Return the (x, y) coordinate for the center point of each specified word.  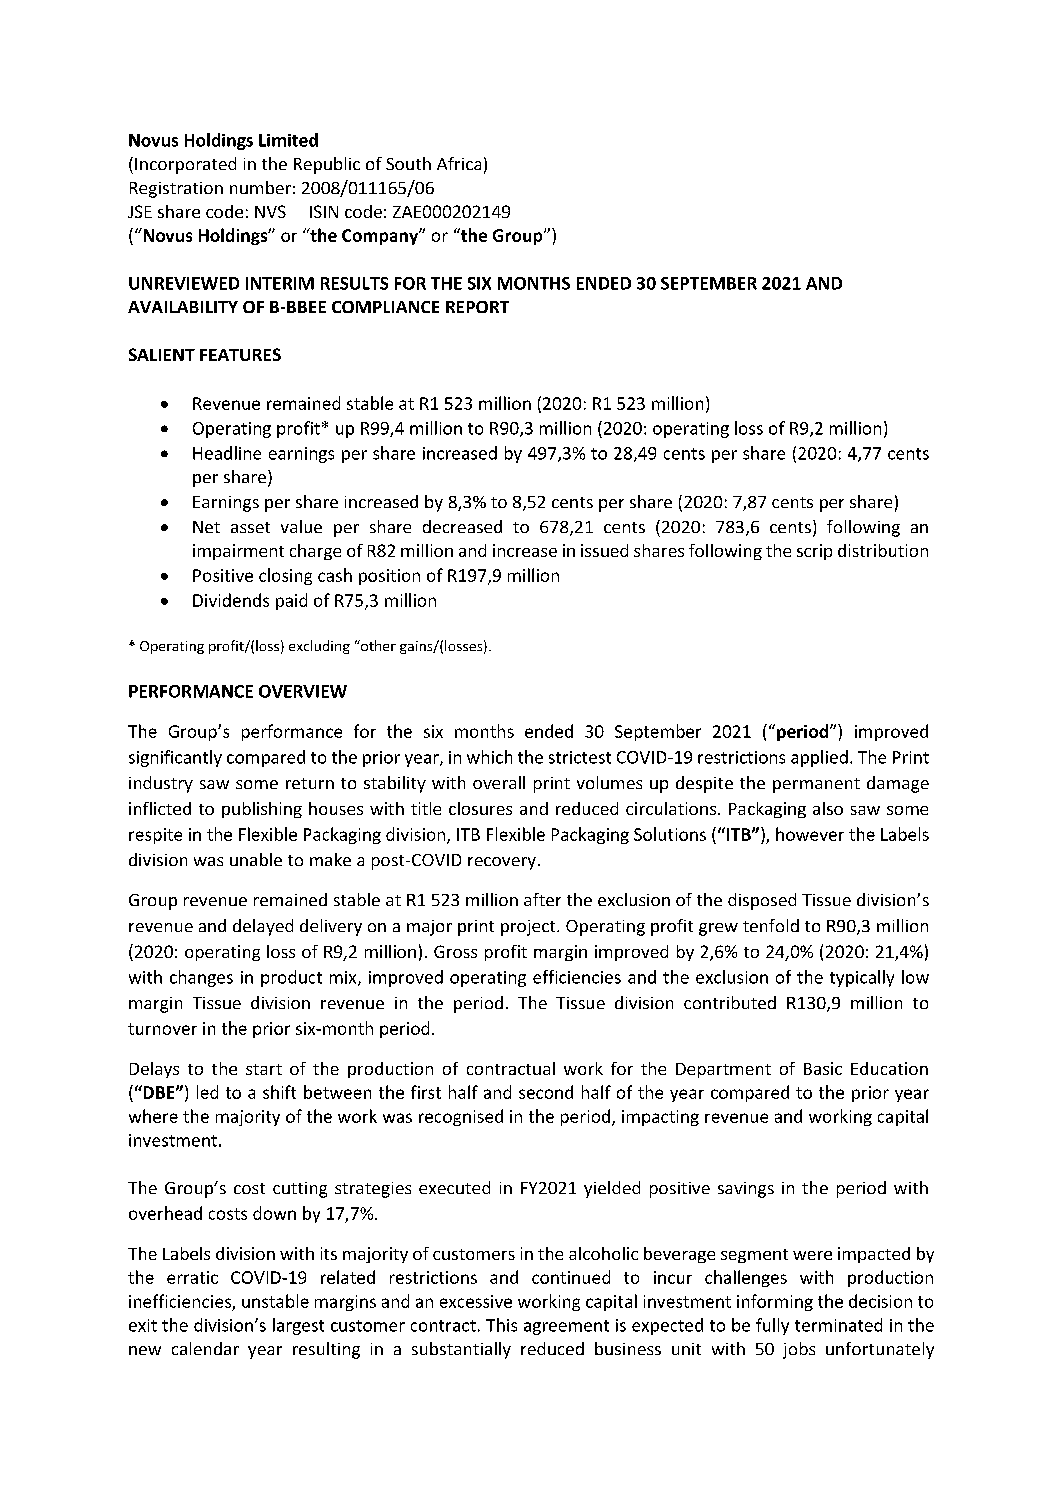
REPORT (477, 307)
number (260, 187)
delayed (263, 927)
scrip (814, 552)
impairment (238, 552)
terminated (838, 1325)
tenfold (771, 925)
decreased (462, 526)
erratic (192, 1277)
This (501, 1325)
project (529, 928)
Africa (459, 163)
